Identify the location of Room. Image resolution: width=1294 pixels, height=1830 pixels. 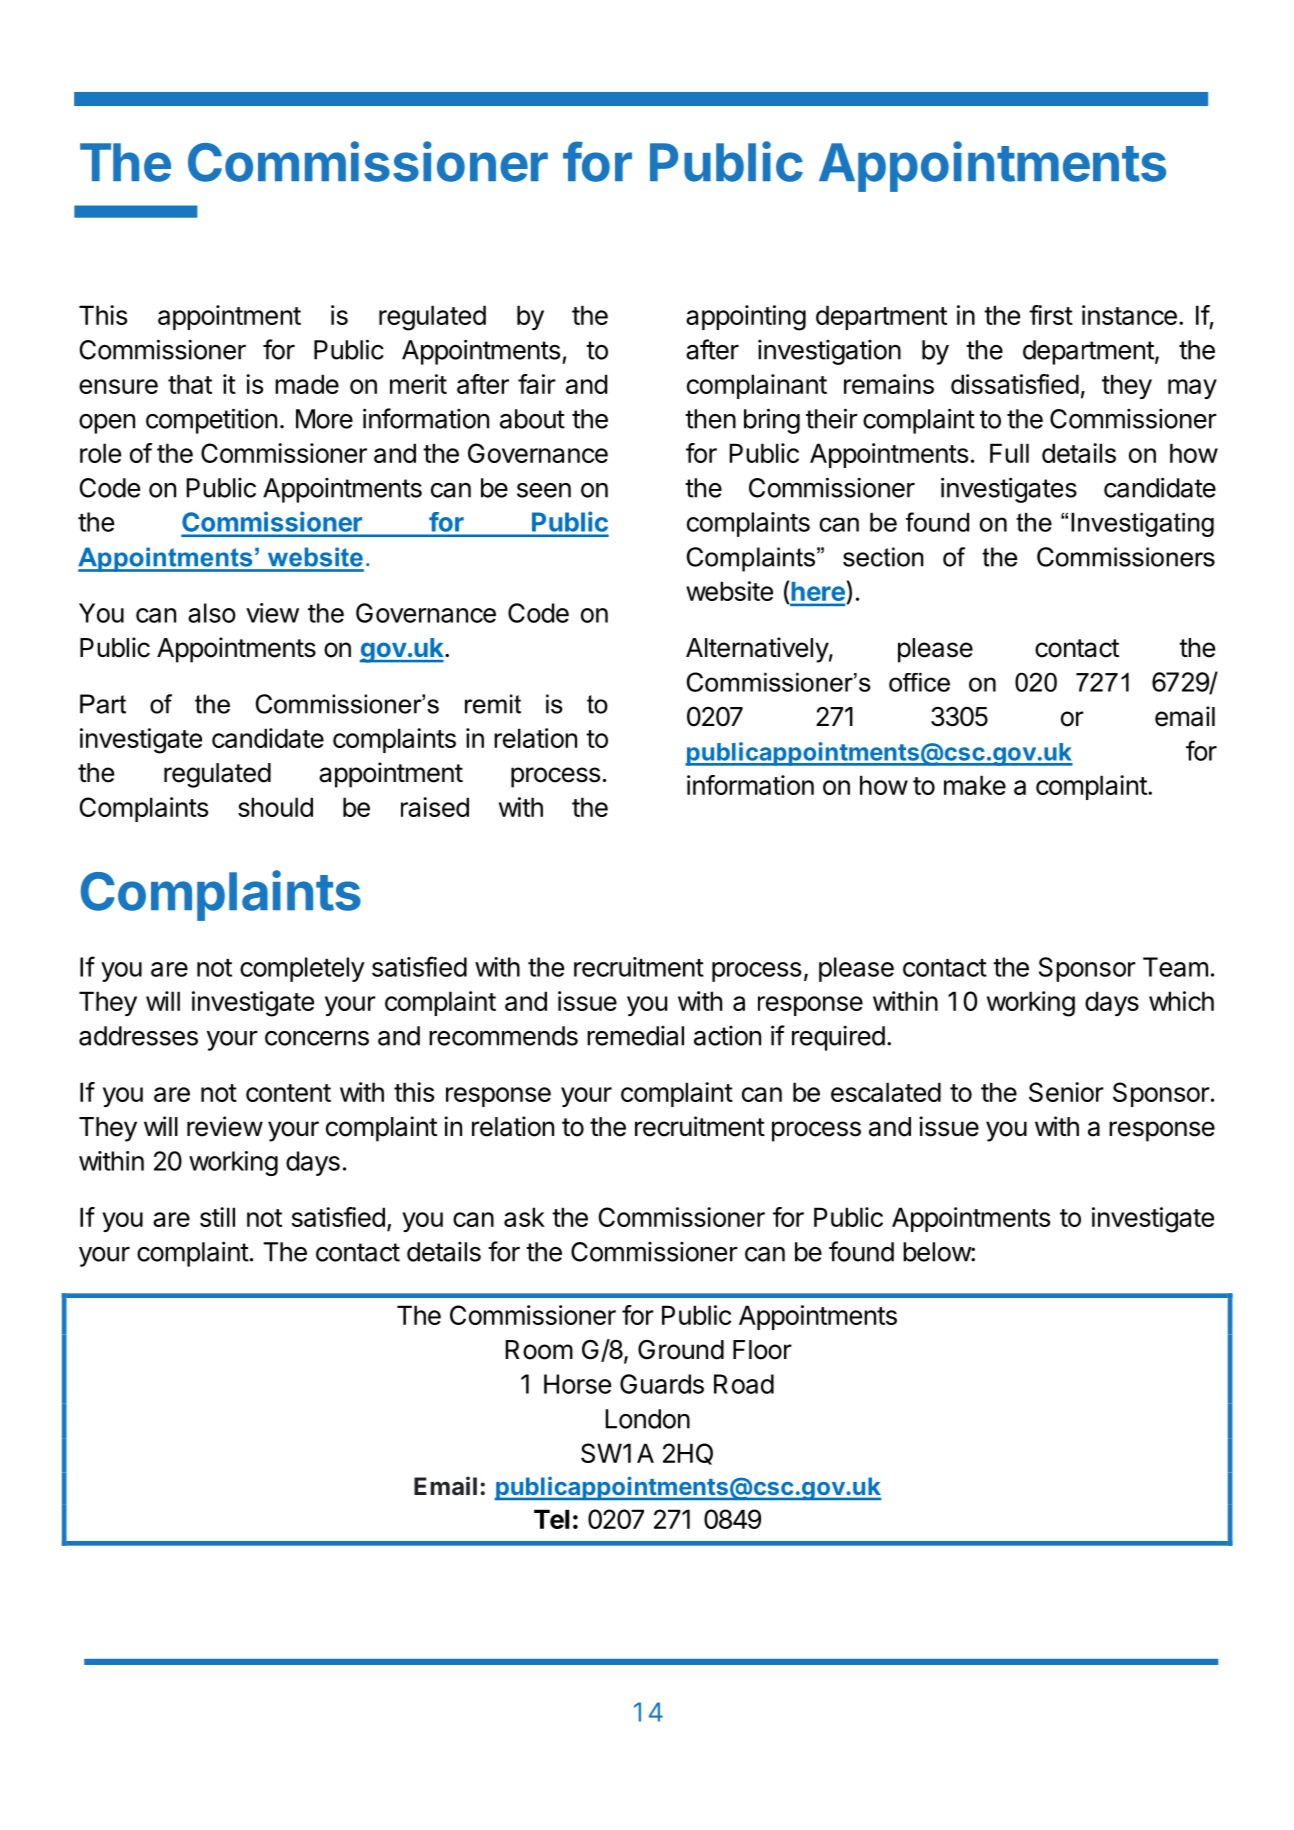
(539, 1350).
